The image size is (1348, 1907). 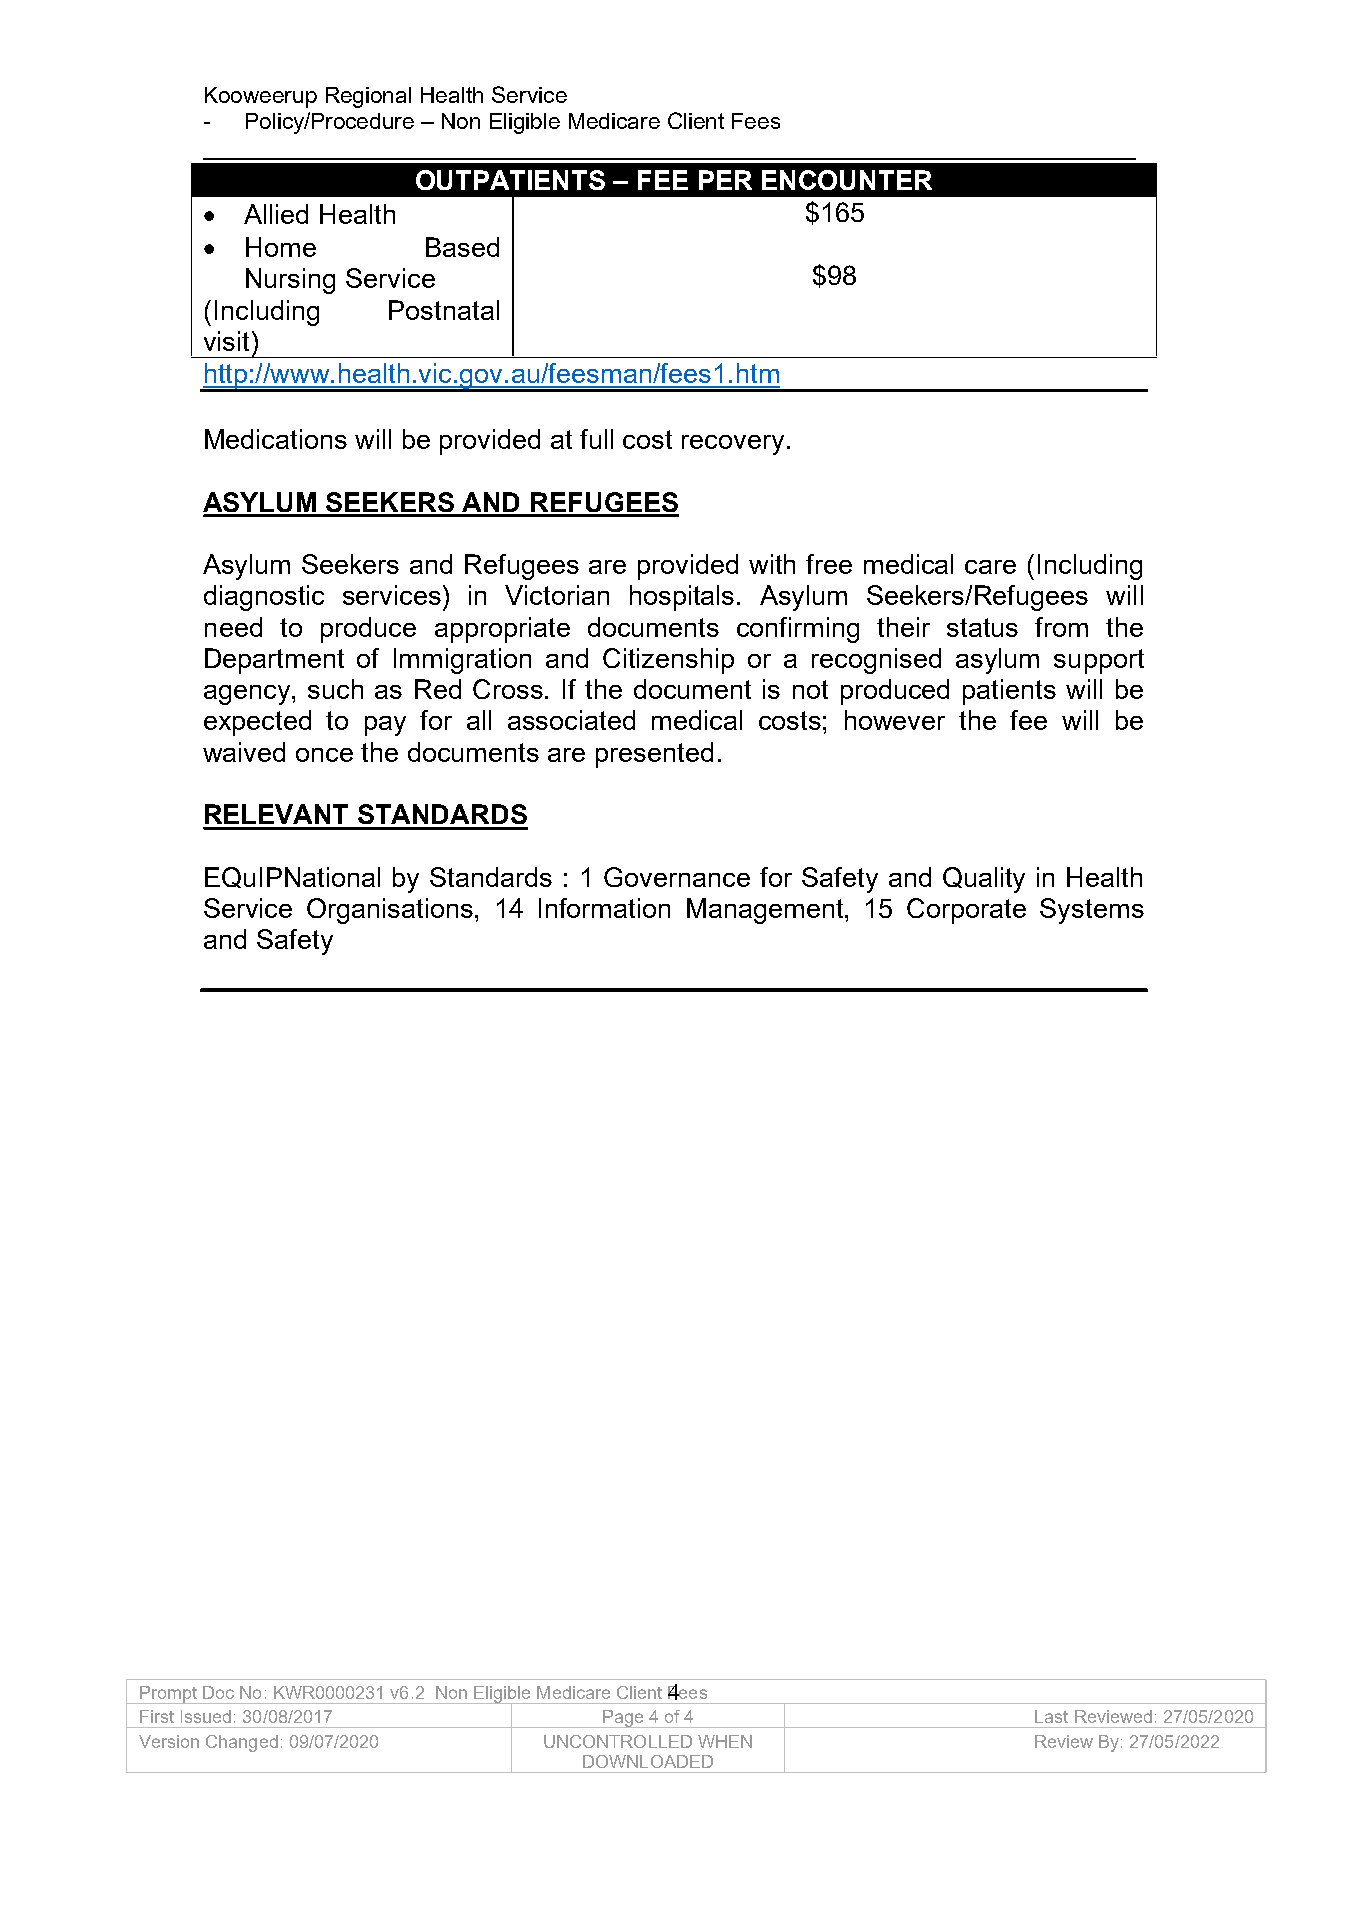 I want to click on hospitals, so click(x=682, y=598).
